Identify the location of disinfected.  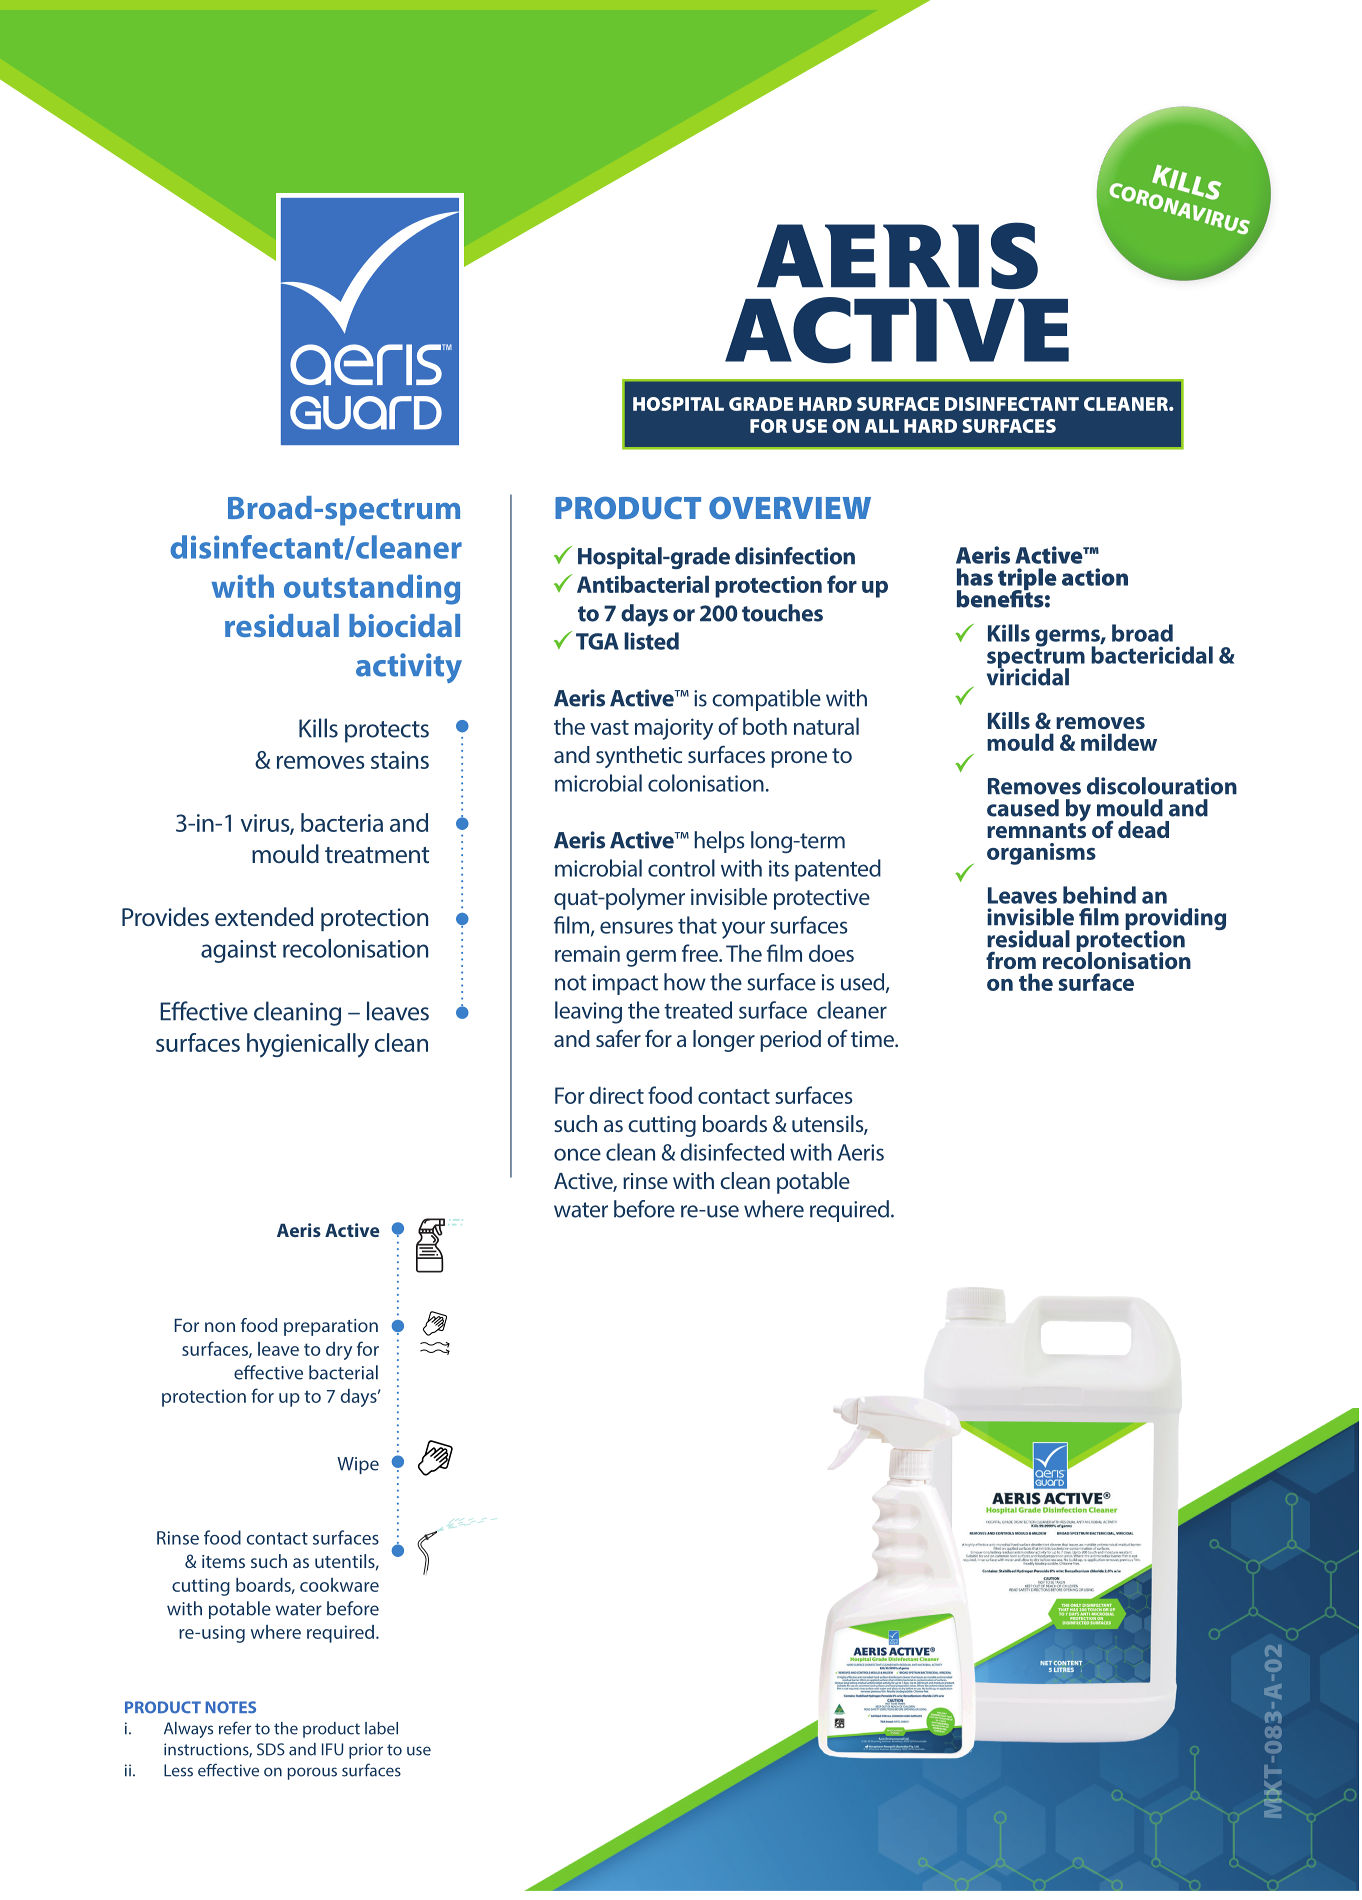
(732, 1152).
